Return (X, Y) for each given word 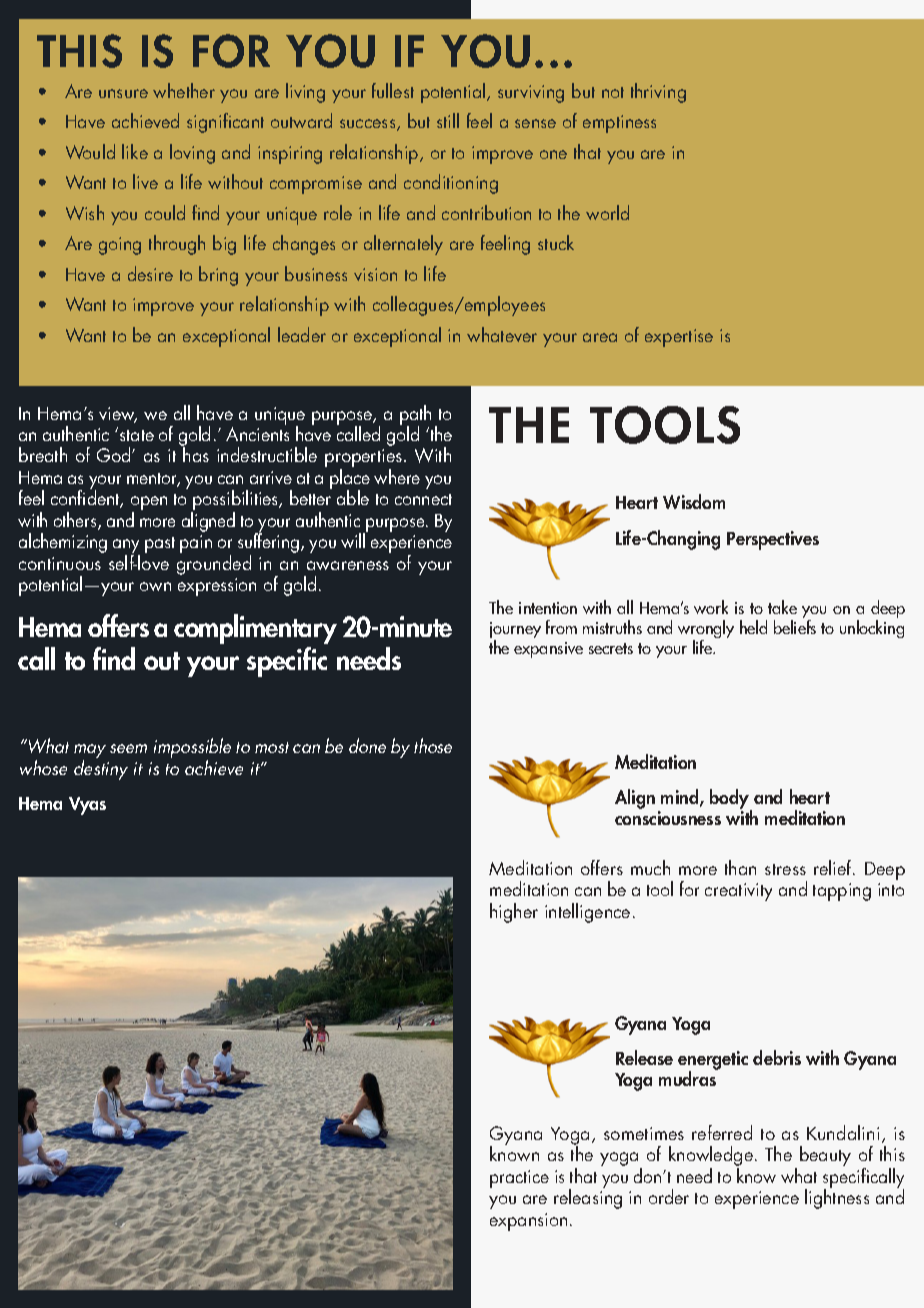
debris (777, 1057)
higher (514, 913)
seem (128, 748)
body (731, 800)
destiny (101, 770)
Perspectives (773, 540)
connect (423, 499)
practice (519, 1179)
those (433, 745)
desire (150, 273)
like (135, 151)
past (160, 545)
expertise (679, 338)
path (415, 416)
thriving (658, 93)
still (448, 120)
